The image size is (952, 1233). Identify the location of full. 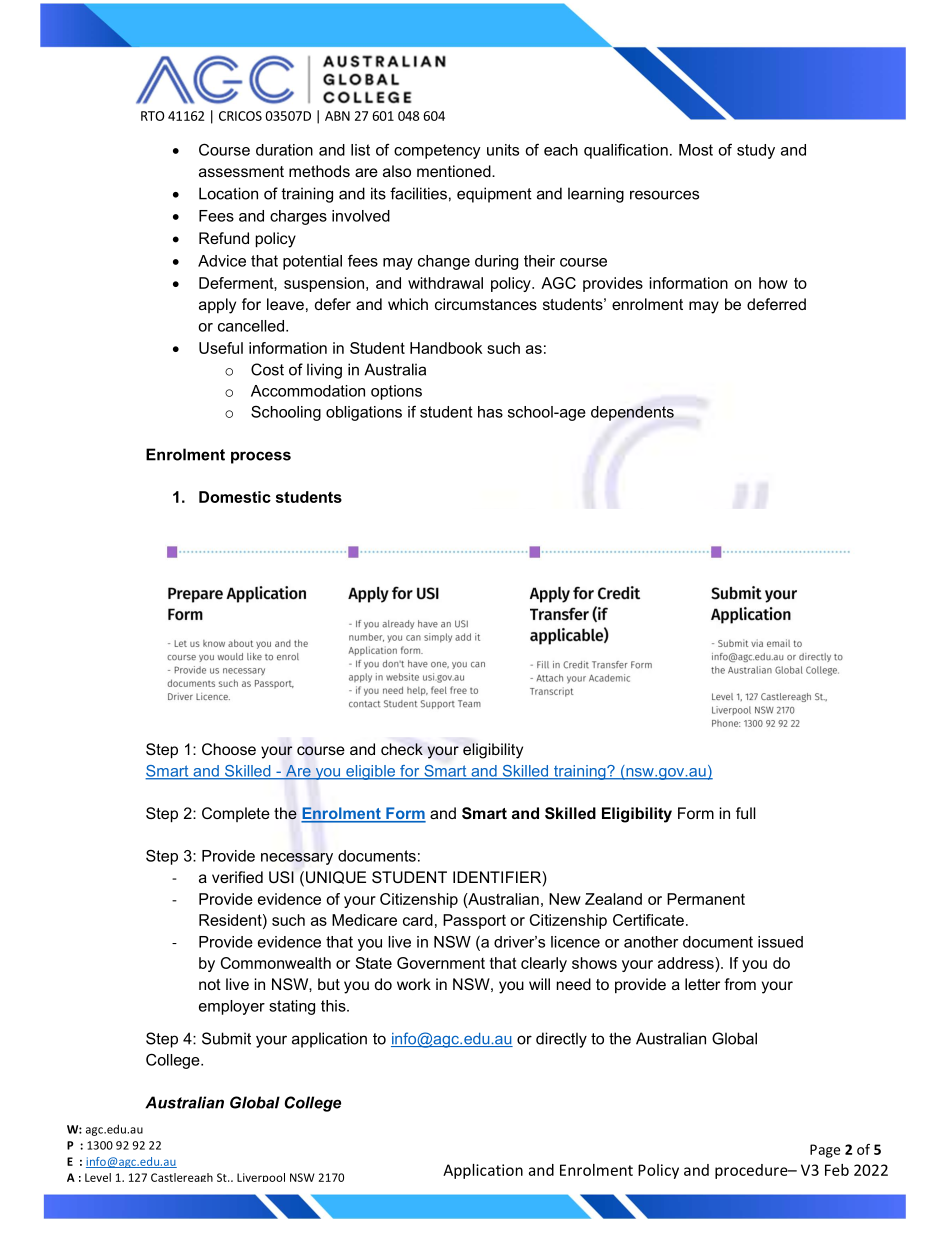
(746, 813).
